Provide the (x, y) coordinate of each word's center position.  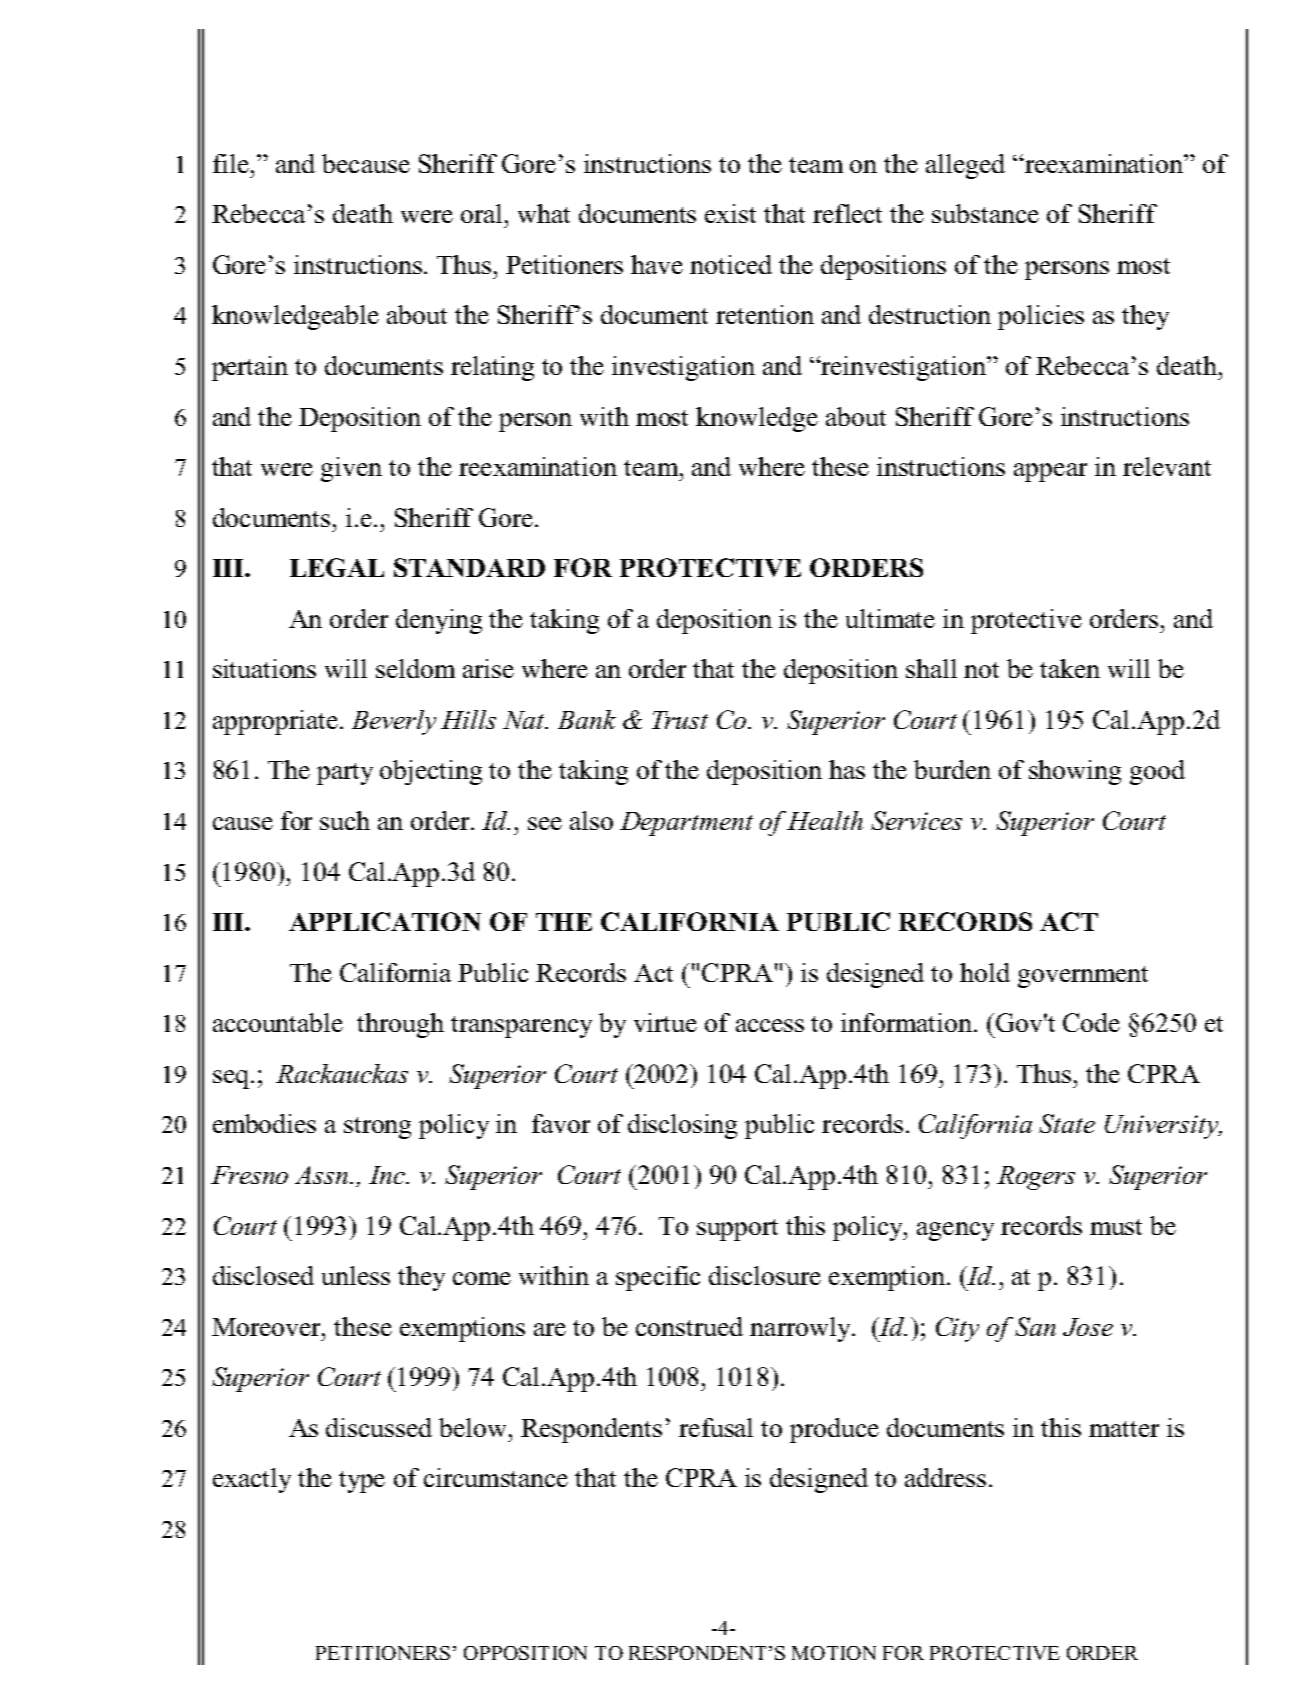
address (945, 1477)
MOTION (834, 1653)
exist (730, 213)
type (362, 1482)
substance (985, 213)
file (231, 163)
